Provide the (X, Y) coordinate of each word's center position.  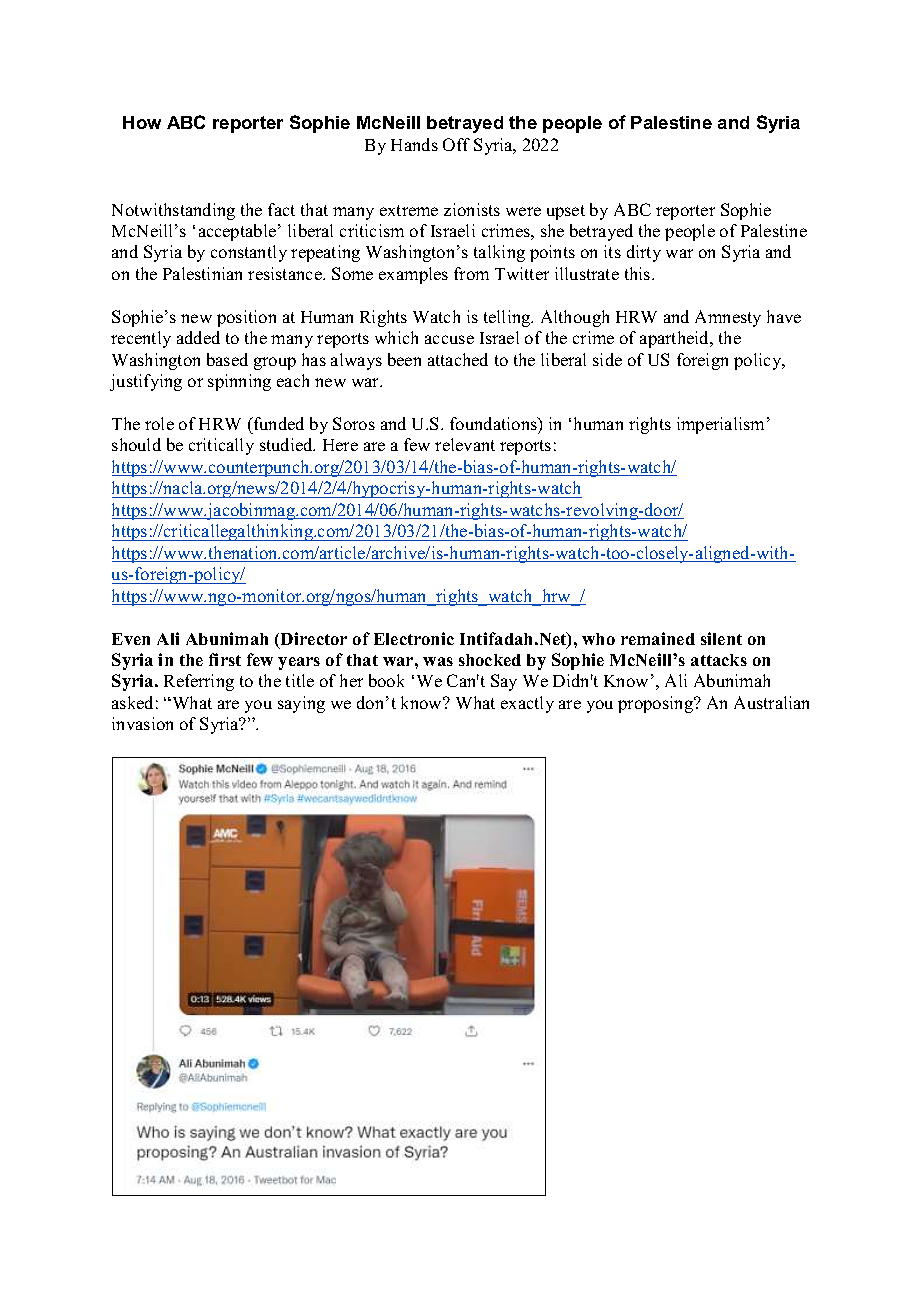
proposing (656, 704)
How (142, 122)
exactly (527, 704)
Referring (199, 682)
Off (456, 144)
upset (566, 212)
